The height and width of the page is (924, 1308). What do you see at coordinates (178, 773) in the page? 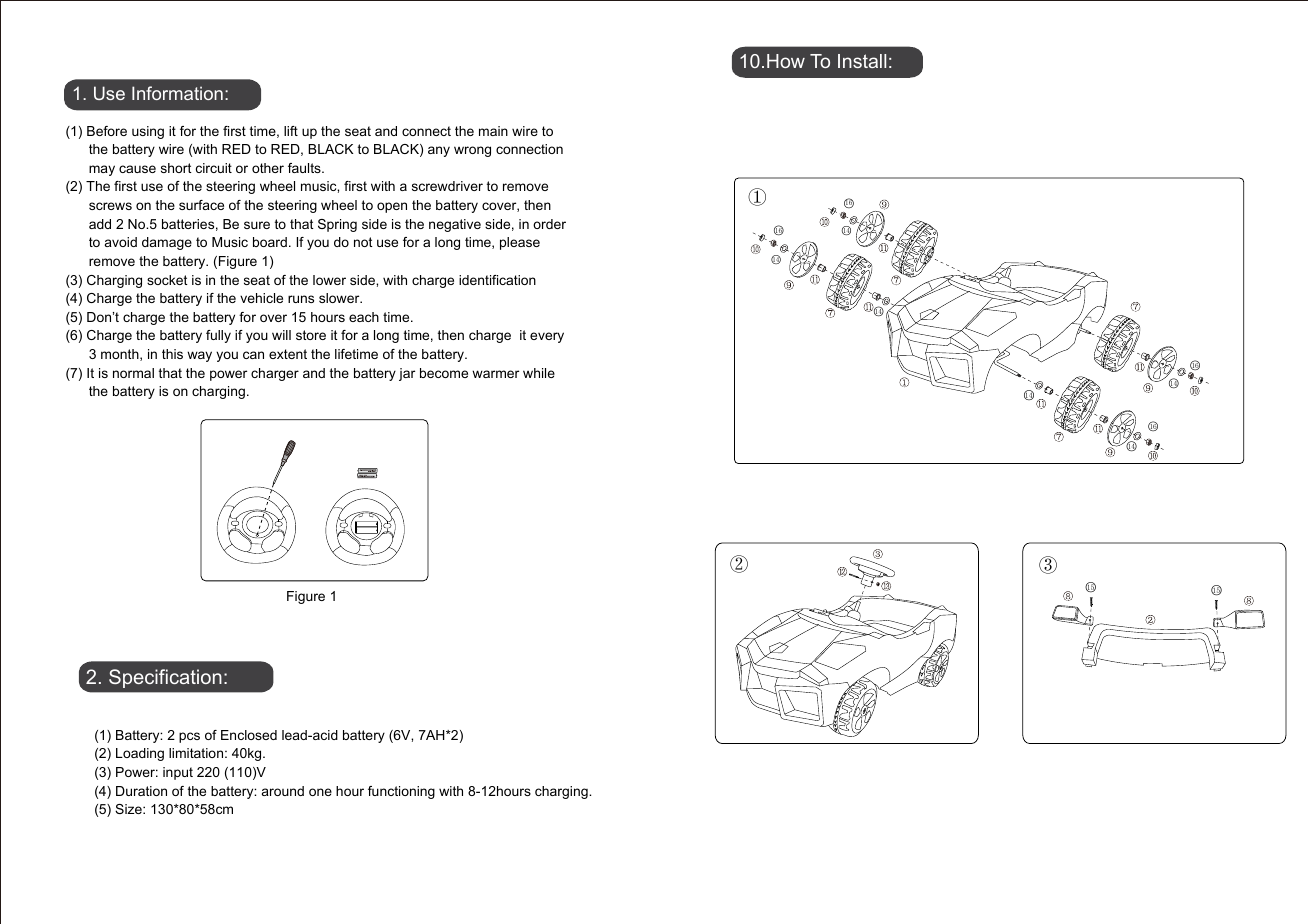
I see `input` at bounding box center [178, 773].
